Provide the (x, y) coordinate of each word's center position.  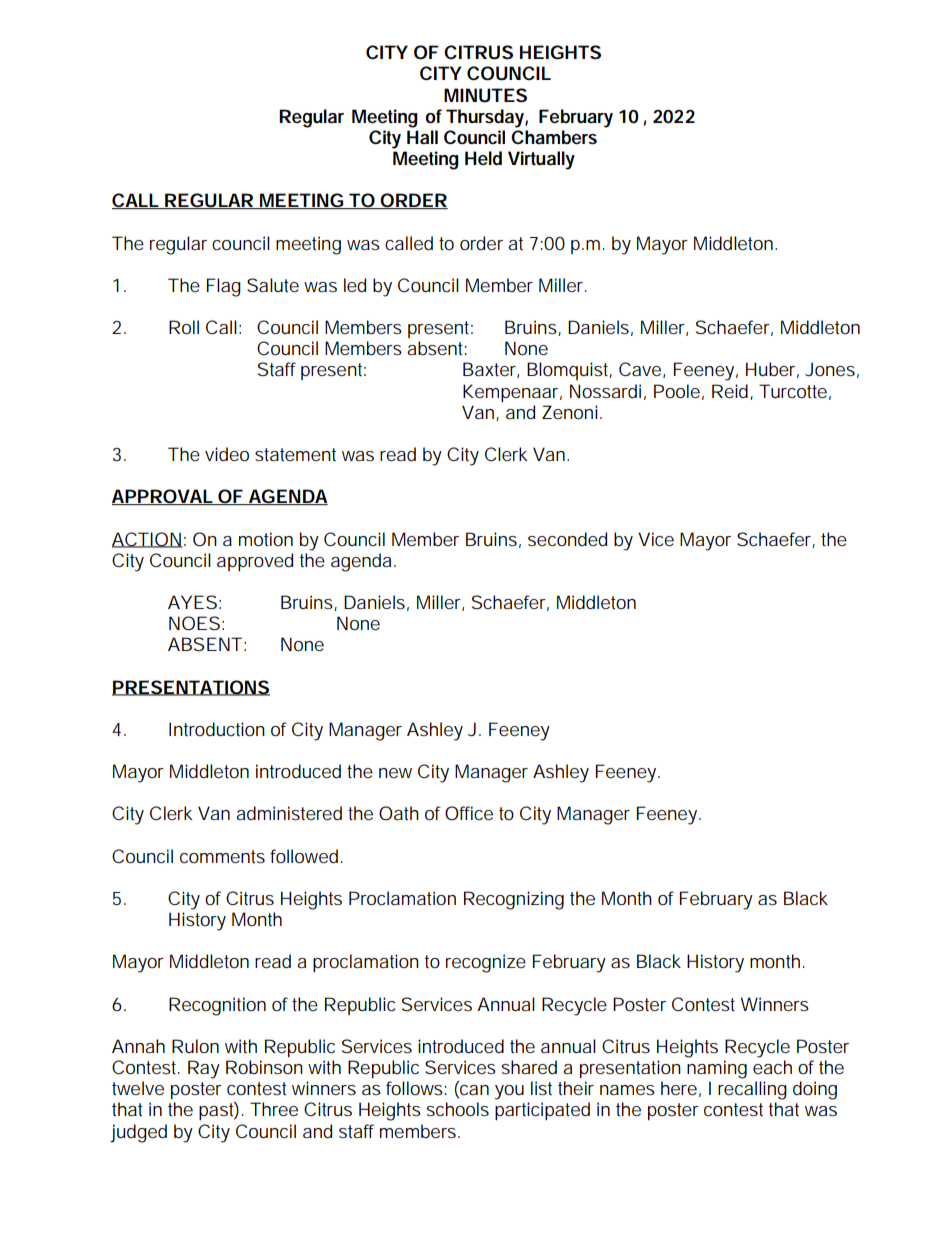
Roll (184, 327)
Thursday (485, 118)
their (576, 1088)
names (627, 1090)
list (541, 1088)
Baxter (489, 369)
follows (414, 1088)
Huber (770, 369)
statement (295, 454)
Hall (422, 137)
